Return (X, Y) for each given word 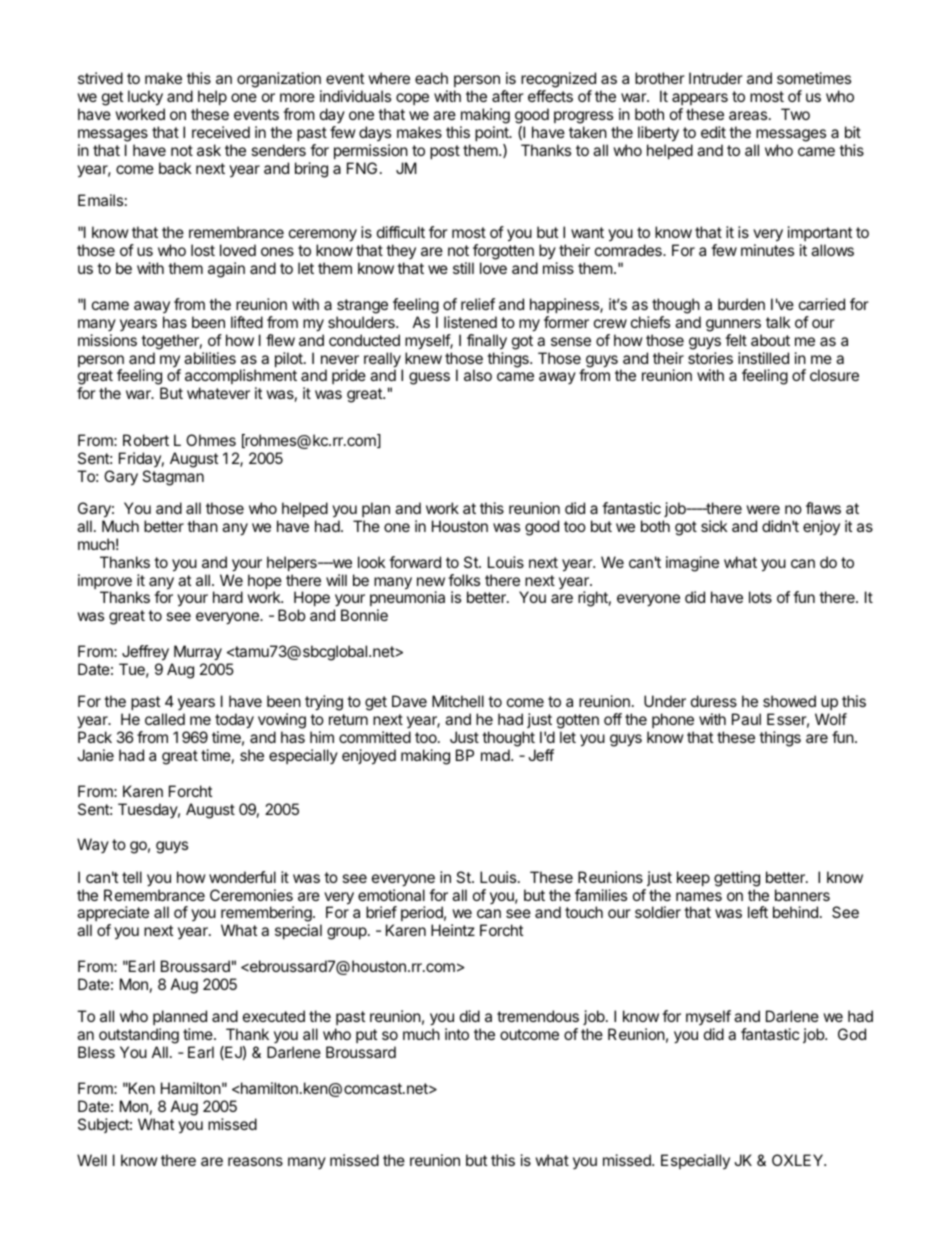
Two (795, 114)
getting (737, 879)
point (493, 133)
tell (132, 877)
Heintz (453, 930)
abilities (210, 358)
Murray (198, 653)
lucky (145, 98)
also (478, 375)
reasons (255, 1161)
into (457, 1034)
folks (464, 580)
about (770, 340)
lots (760, 597)
